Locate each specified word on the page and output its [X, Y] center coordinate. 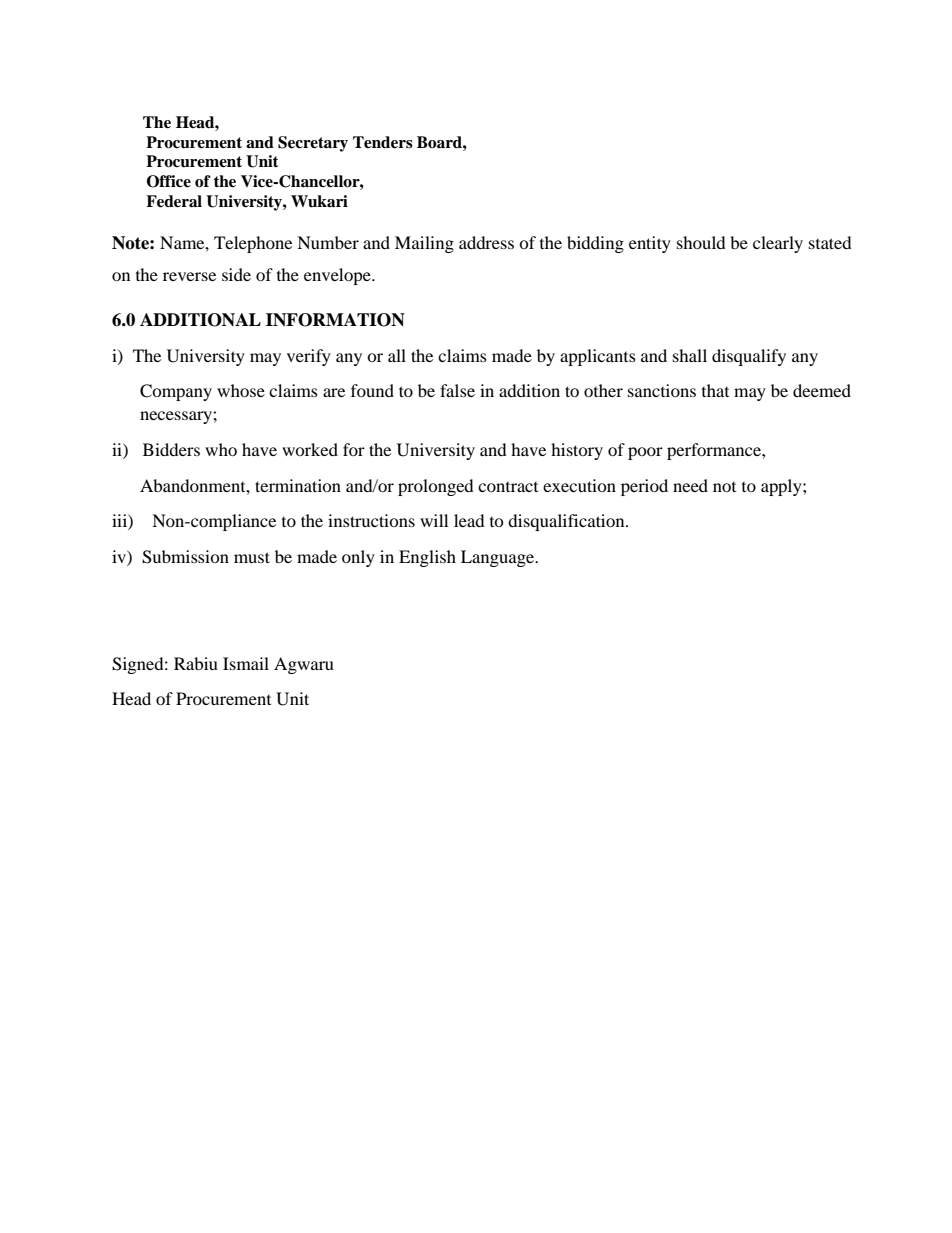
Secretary [313, 144]
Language [499, 558]
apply [782, 487]
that [715, 390]
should [701, 242]
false [457, 390]
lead [469, 520]
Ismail [246, 663]
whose [241, 390]
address [486, 242]
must [252, 557]
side [236, 274]
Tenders [383, 142]
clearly [778, 244]
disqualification [567, 522]
